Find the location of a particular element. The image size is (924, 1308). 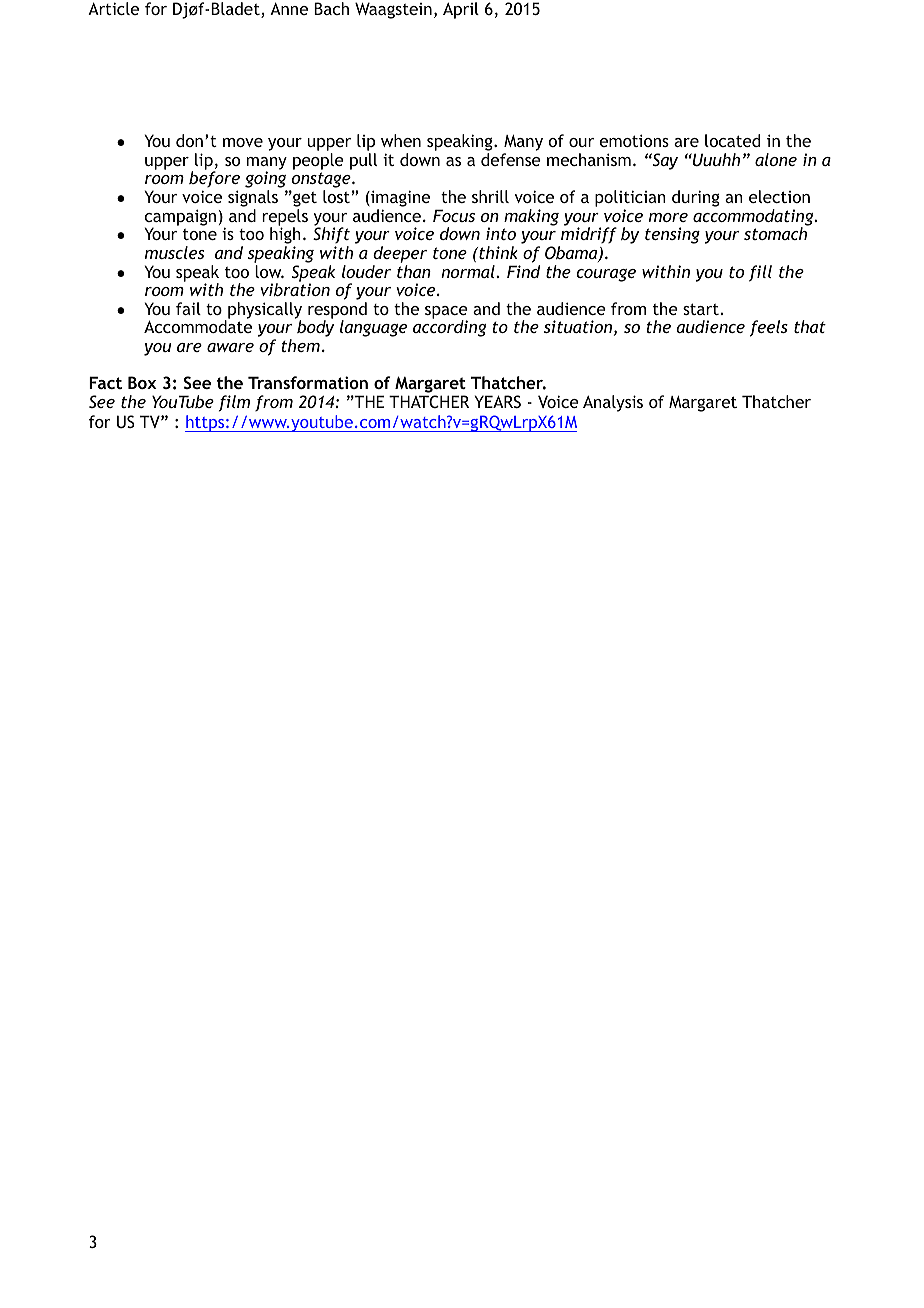

Focus is located at coordinates (454, 215).
